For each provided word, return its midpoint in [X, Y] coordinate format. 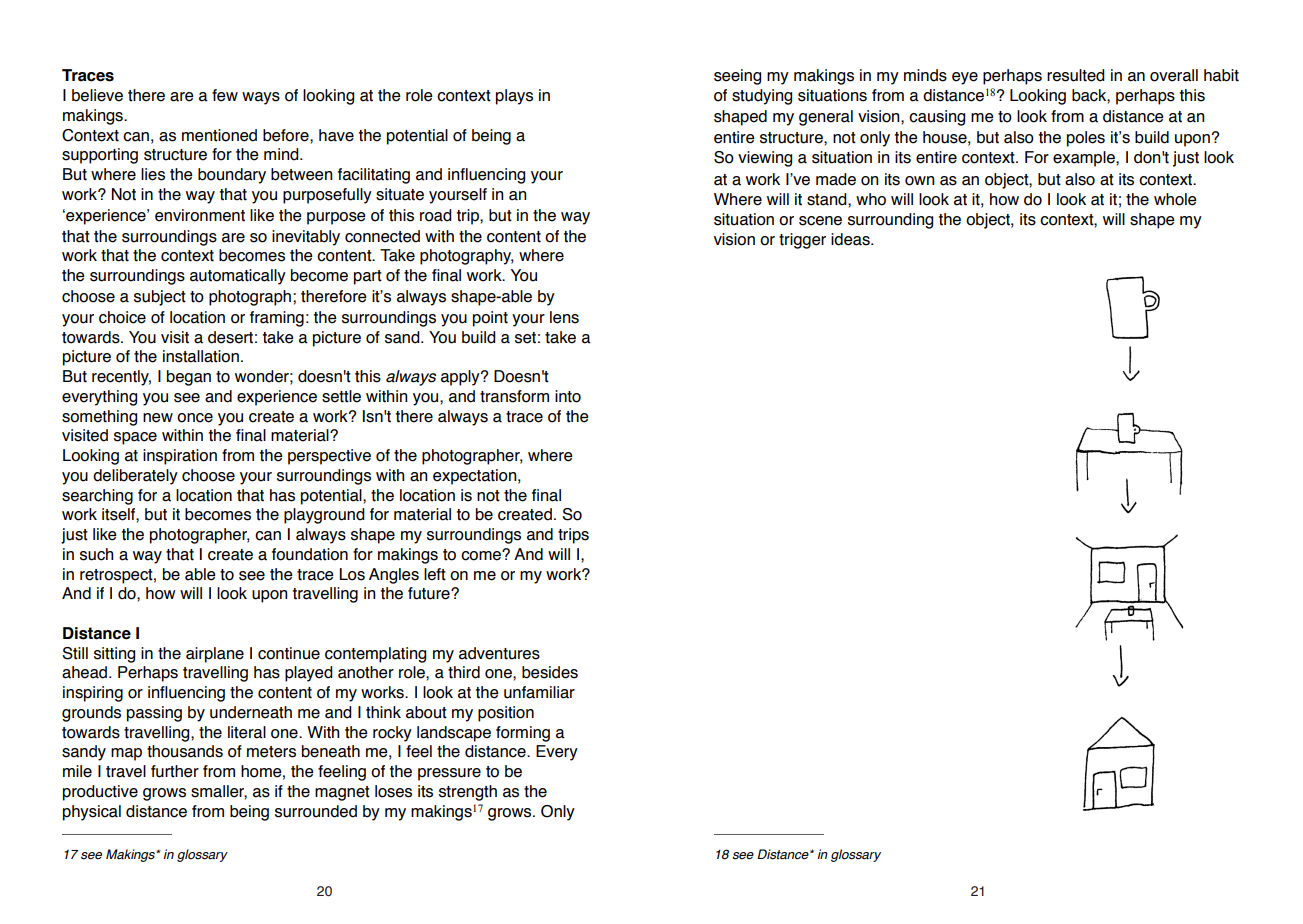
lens [564, 317]
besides [550, 672]
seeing [737, 77]
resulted [1076, 75]
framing [277, 319]
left [435, 574]
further [175, 771]
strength [468, 793]
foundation [310, 554]
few [225, 95]
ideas [851, 239]
